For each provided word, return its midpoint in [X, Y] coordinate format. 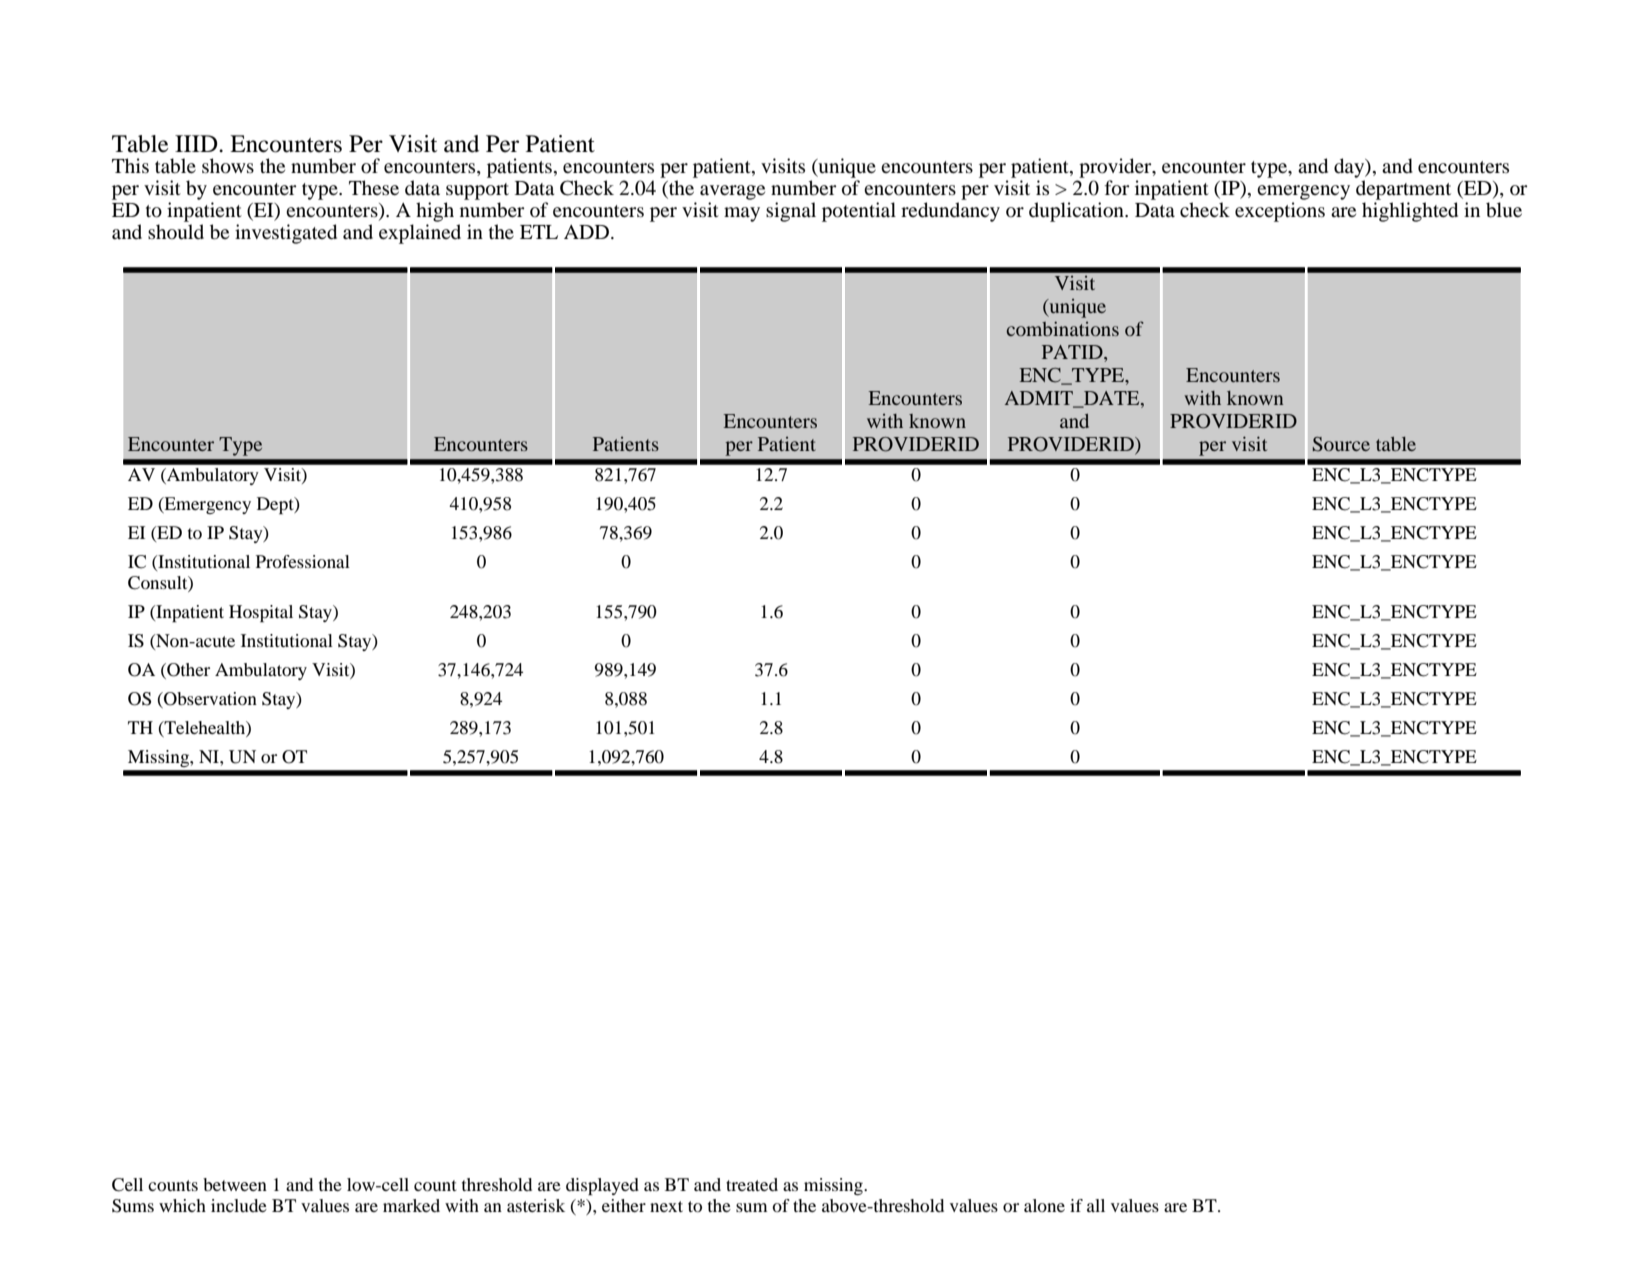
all [1096, 1205]
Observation [209, 700]
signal [791, 212]
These [374, 187]
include [239, 1205]
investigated [286, 234]
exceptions [1280, 212]
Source [1341, 444]
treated [752, 1184]
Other [187, 671]
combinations [1063, 328]
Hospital [261, 613]
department [1403, 190]
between [235, 1184]
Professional [303, 561]
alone [1044, 1205]
